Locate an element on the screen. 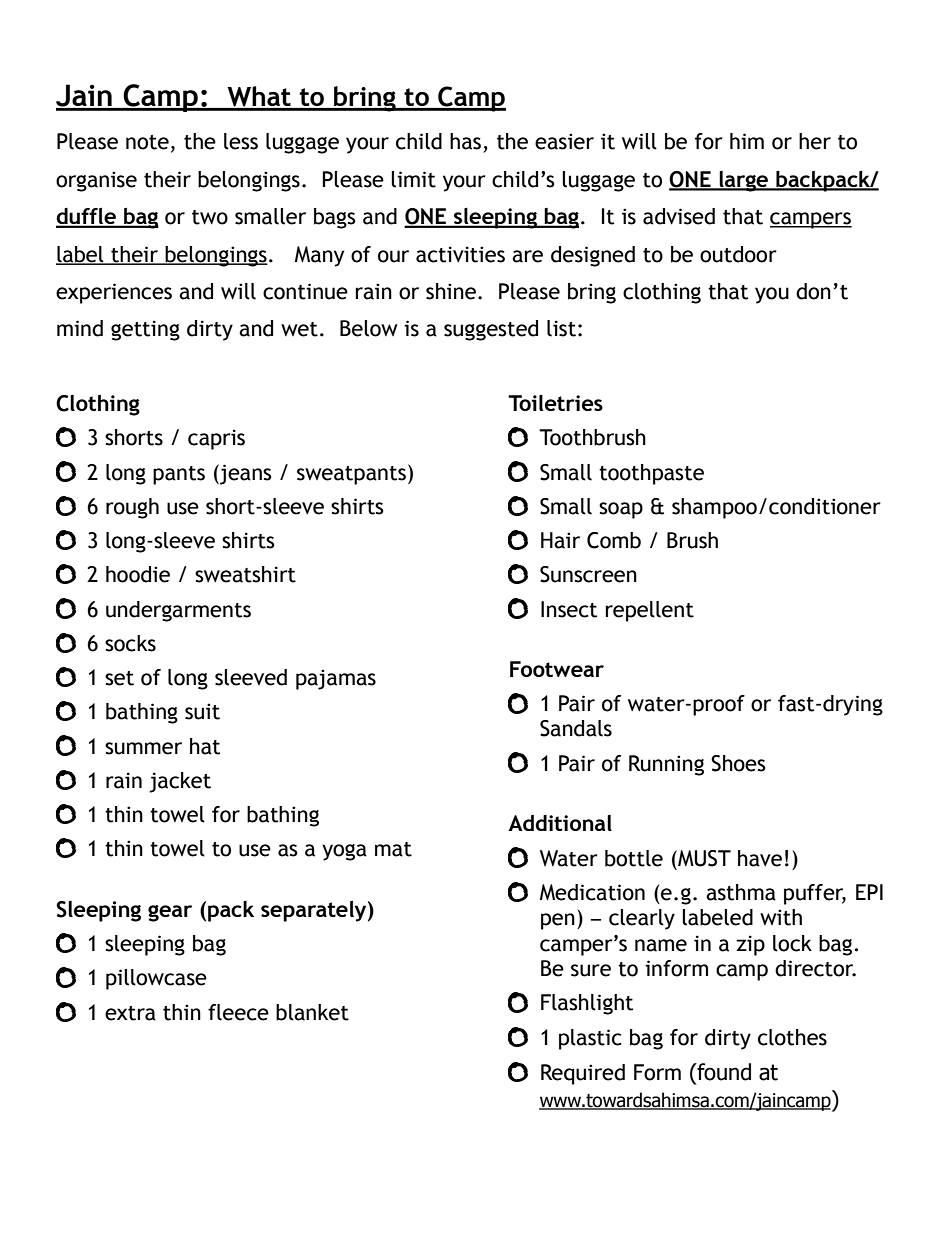 The image size is (952, 1233). extra is located at coordinates (130, 1013).
